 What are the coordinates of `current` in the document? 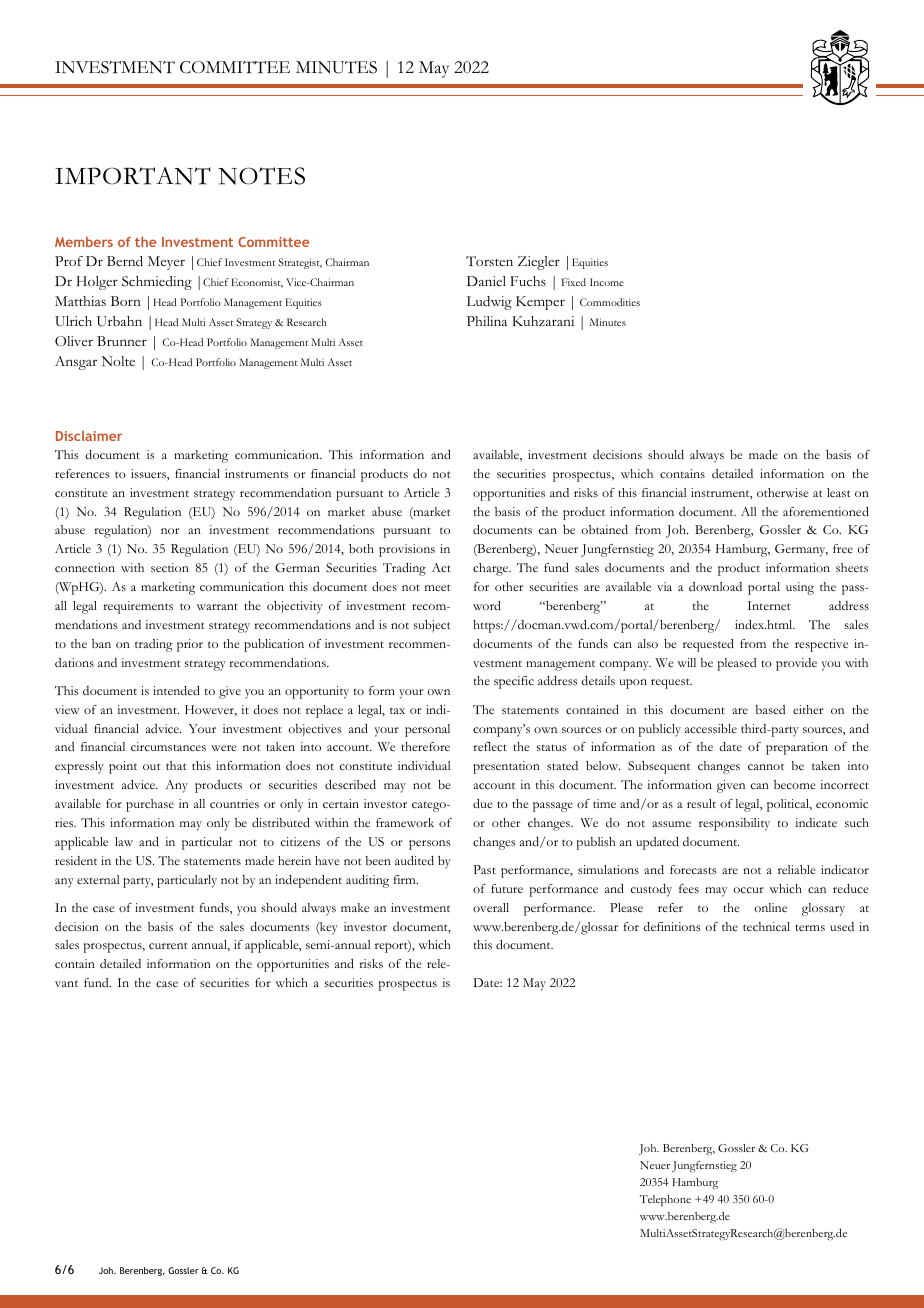 It's located at (168, 945).
